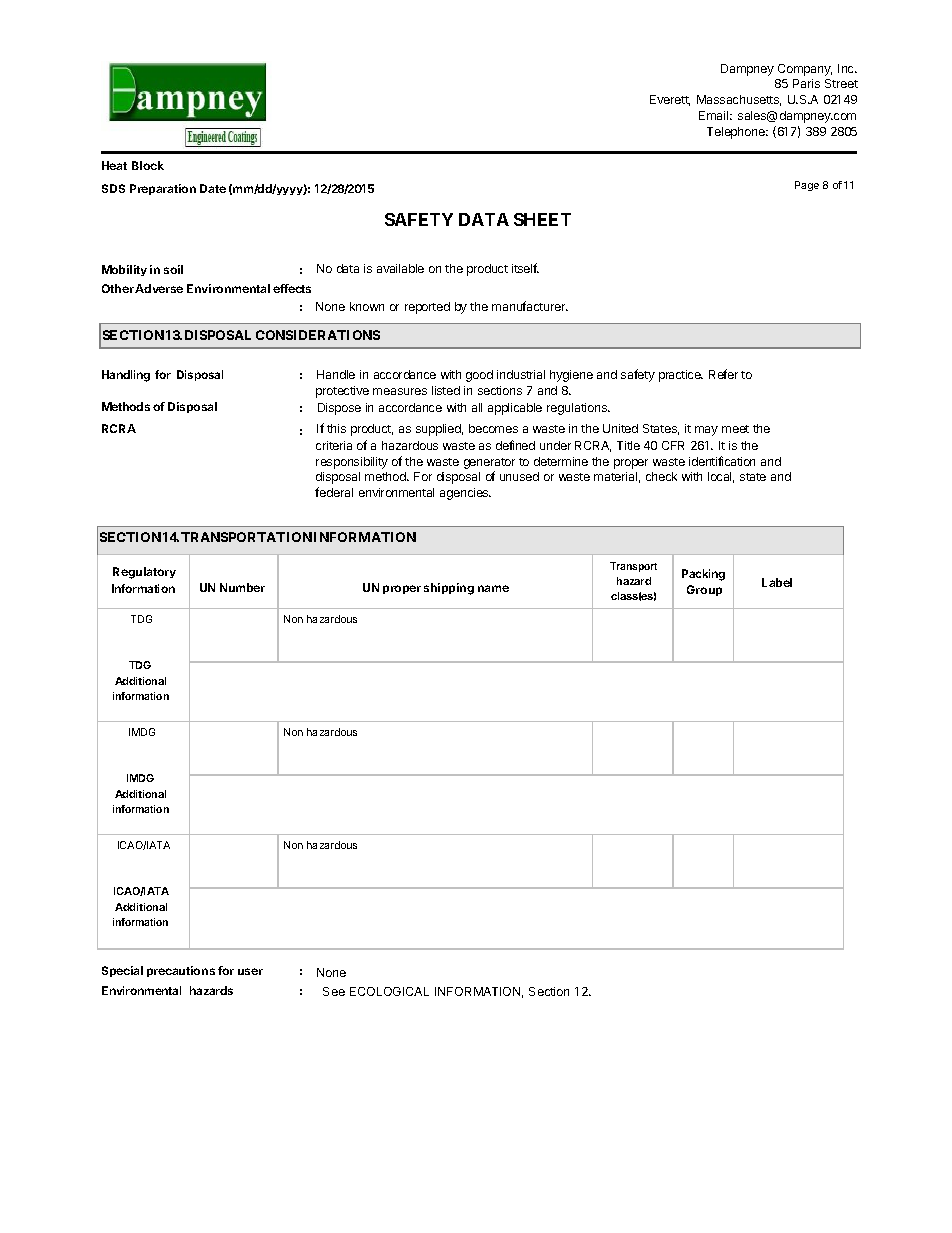 The width and height of the screenshot is (952, 1233). Describe the element at coordinates (144, 573) in the screenshot. I see `Regulatory` at that location.
